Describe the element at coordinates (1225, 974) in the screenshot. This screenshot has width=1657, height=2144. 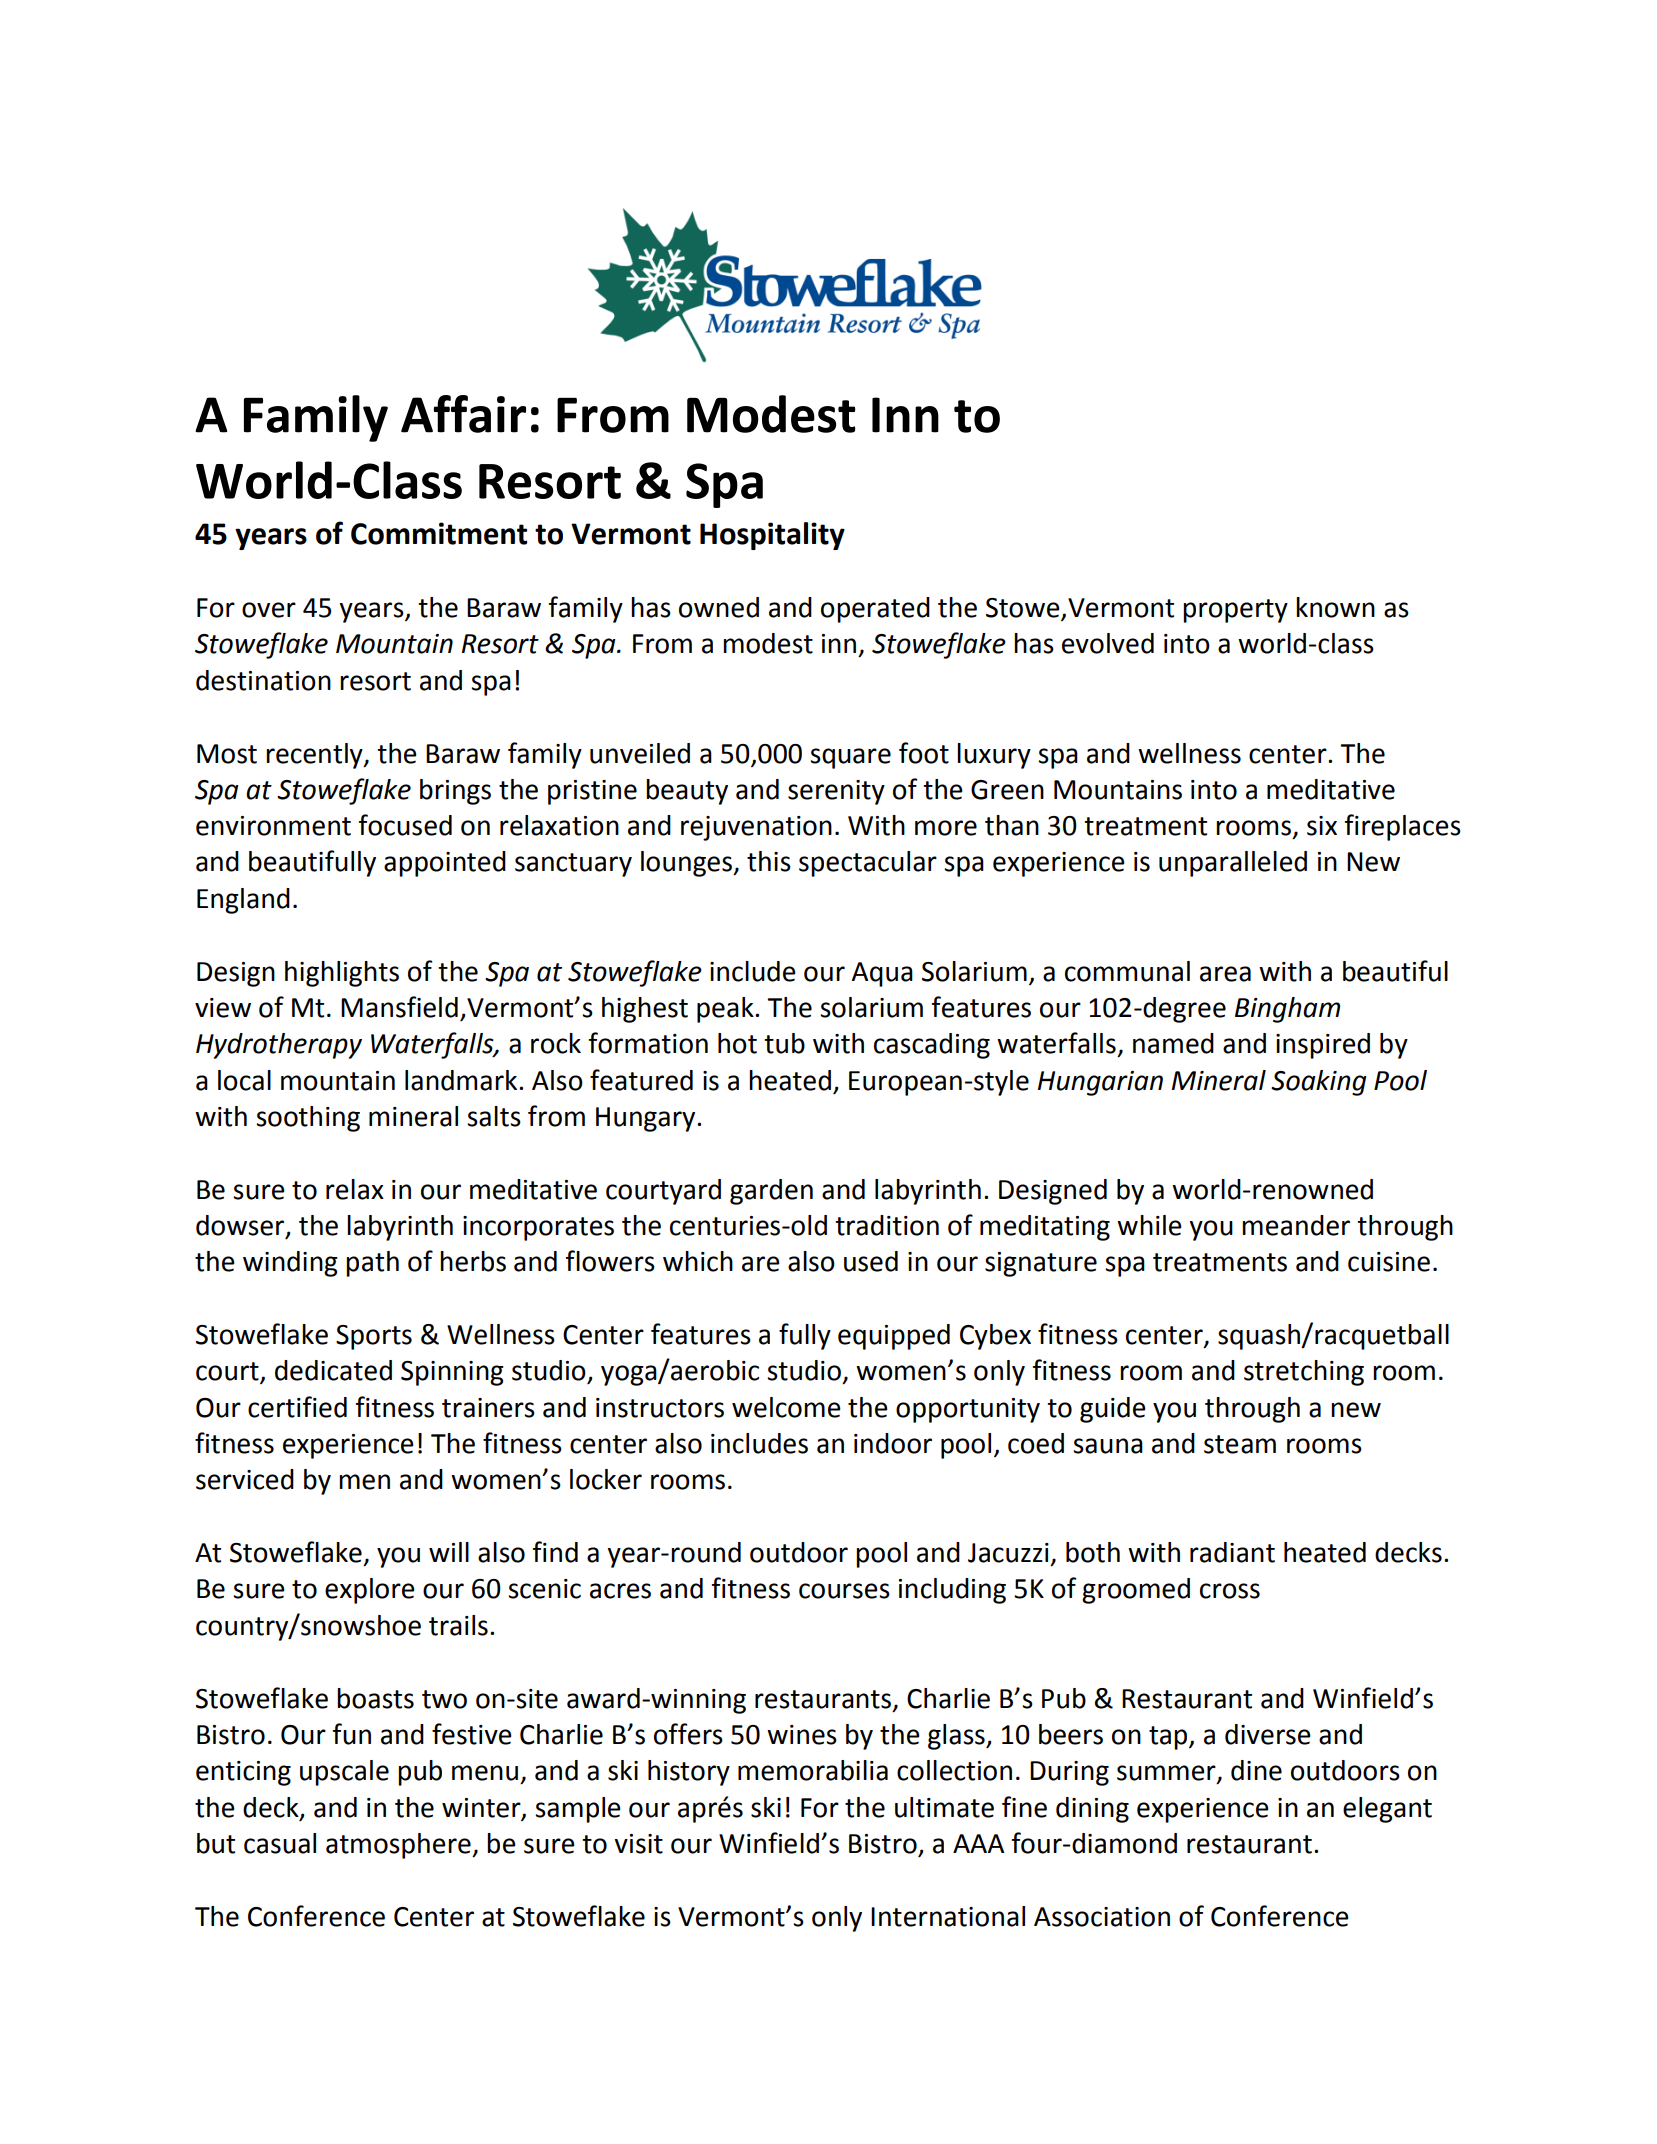
I see `area` at that location.
